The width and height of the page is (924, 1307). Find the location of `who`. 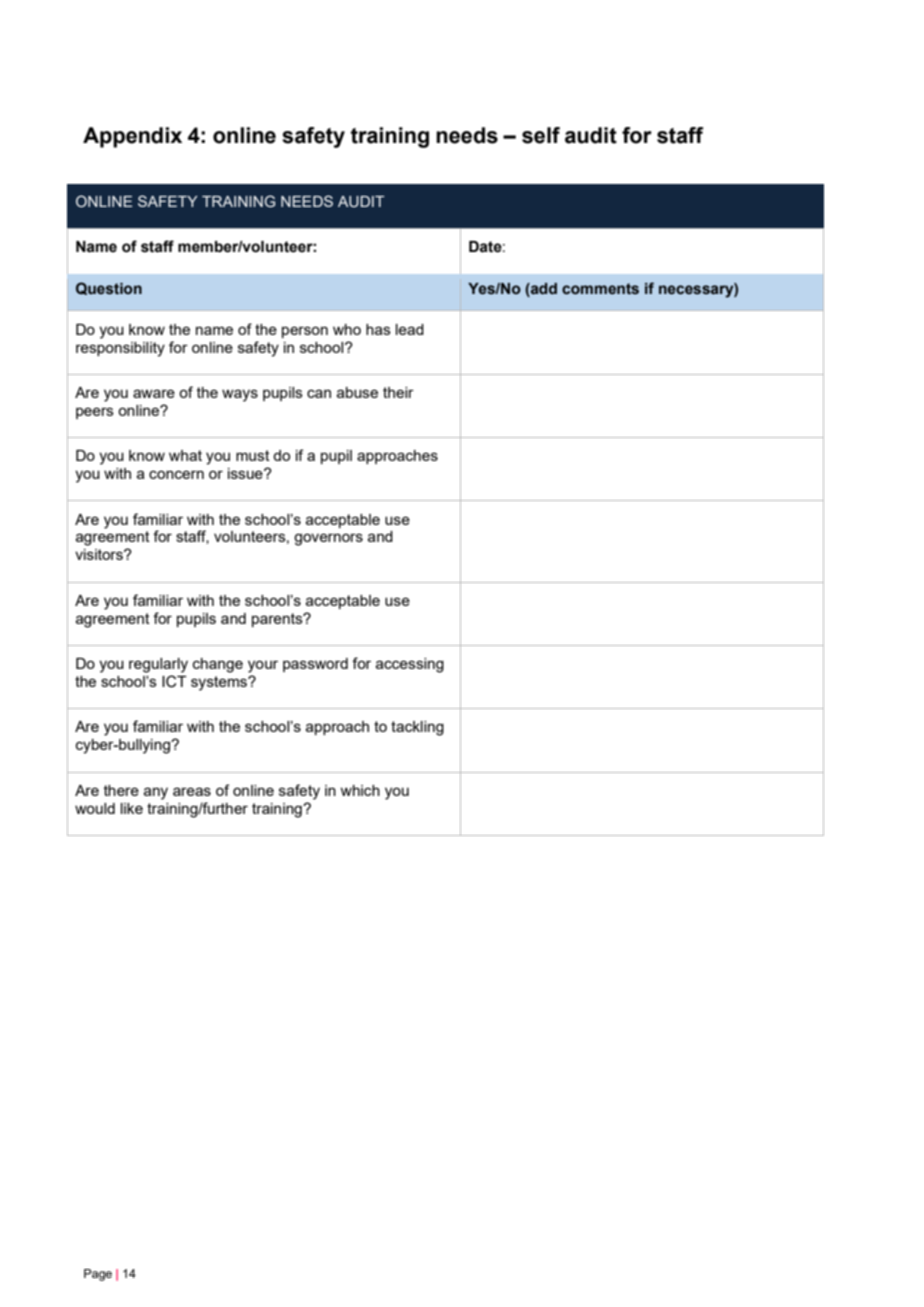

who is located at coordinates (347, 329).
